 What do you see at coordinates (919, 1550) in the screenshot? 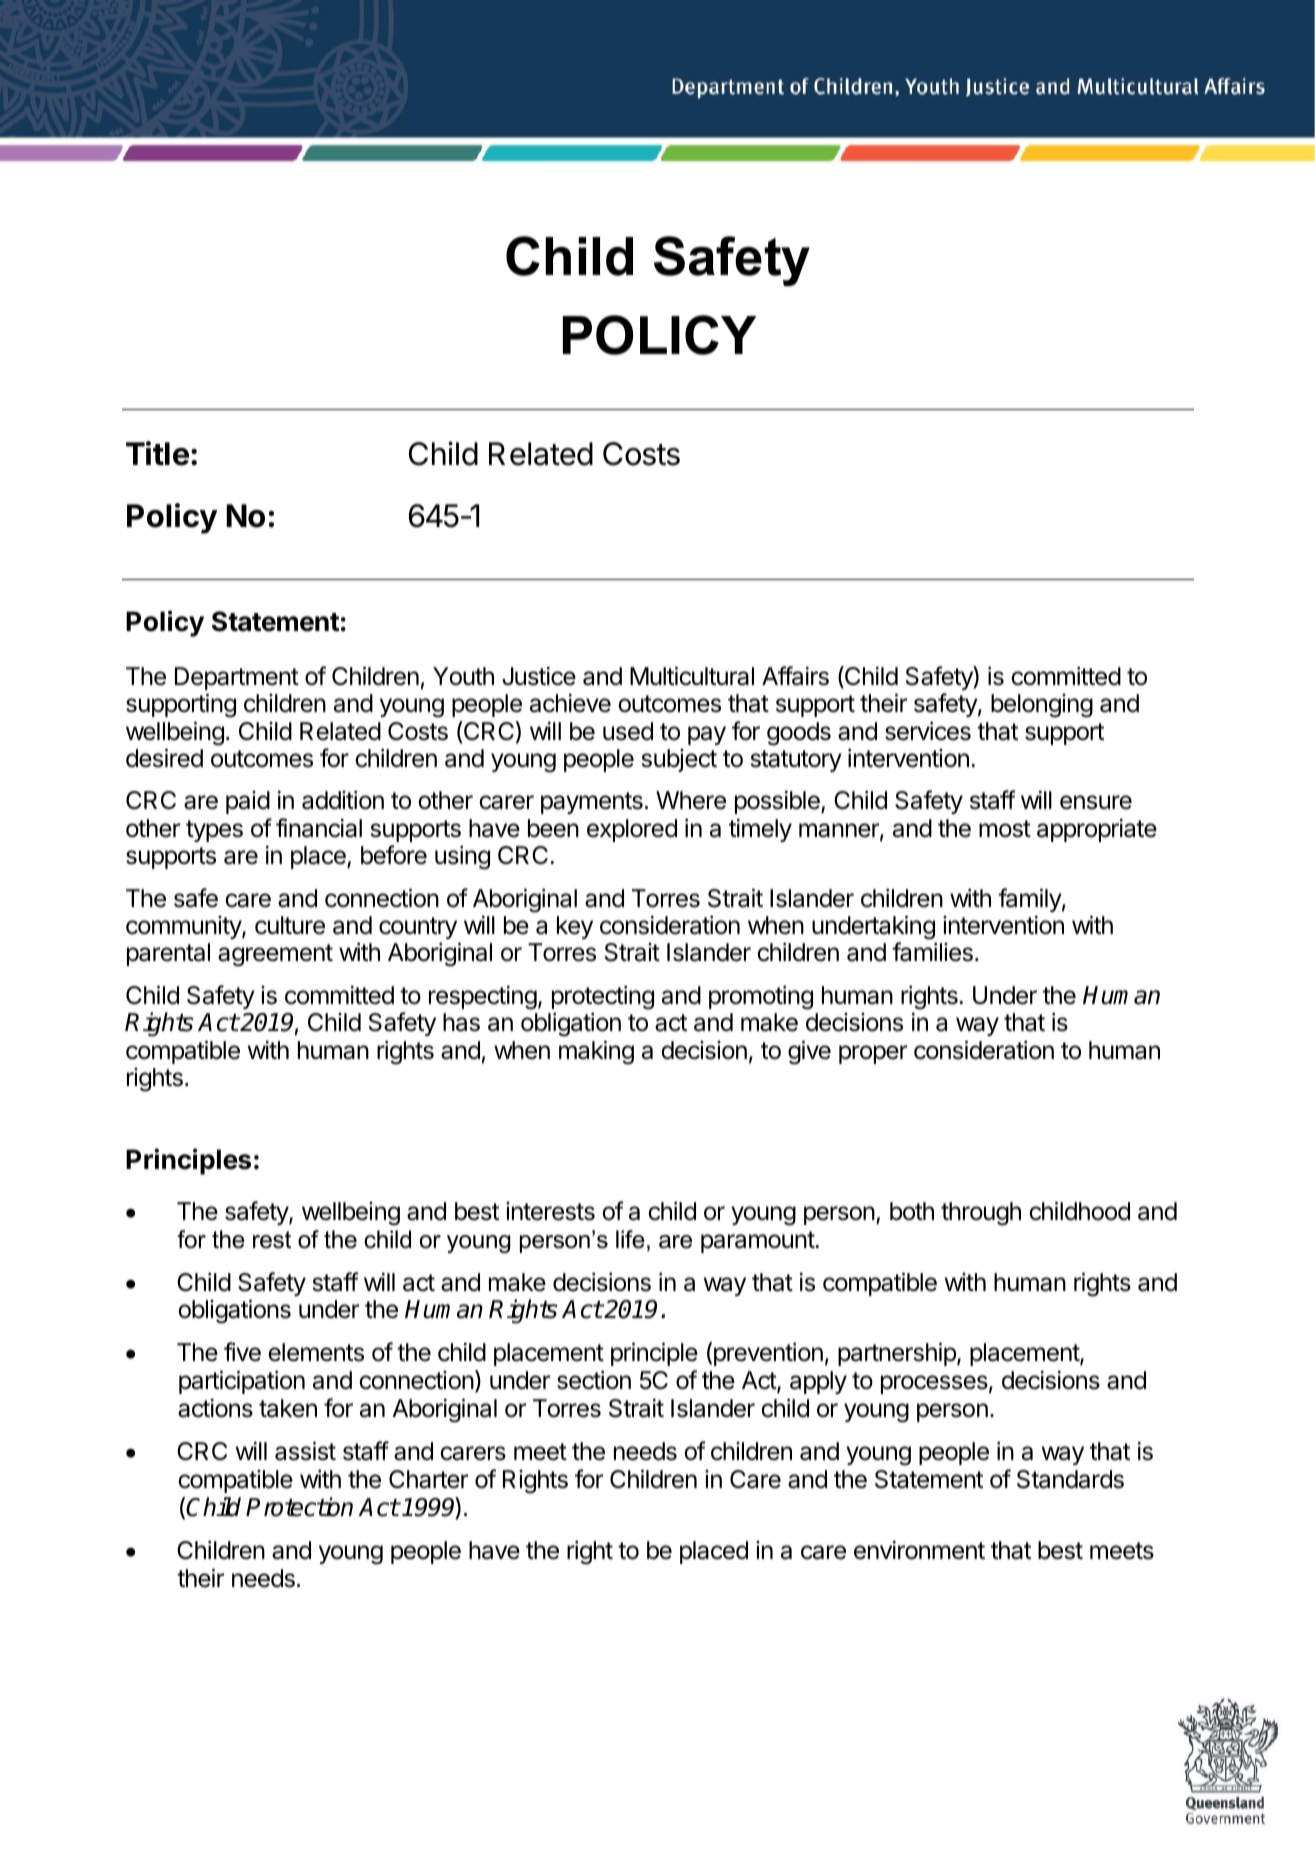
I see `environment` at bounding box center [919, 1550].
